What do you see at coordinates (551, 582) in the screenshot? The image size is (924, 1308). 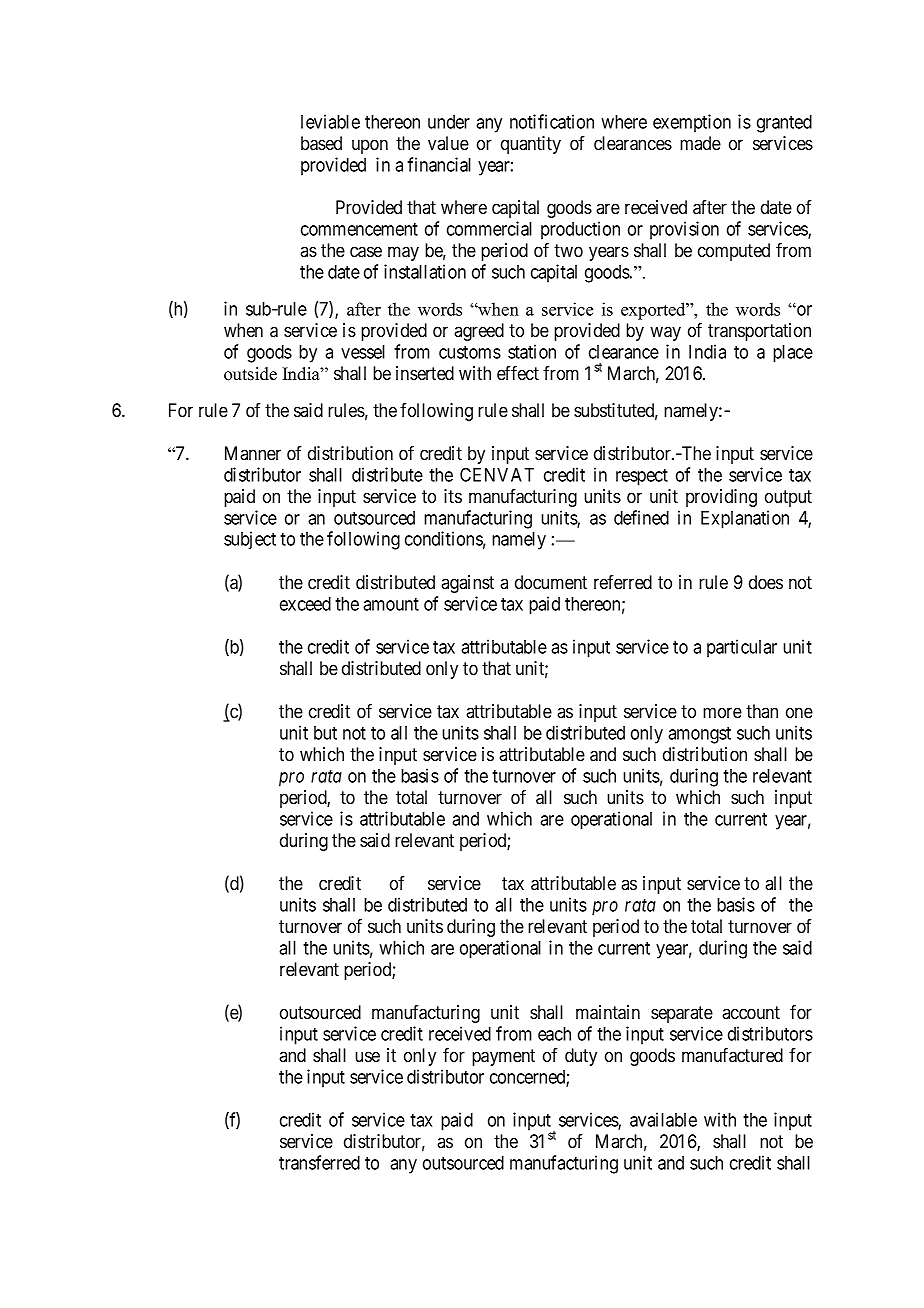 I see `document` at bounding box center [551, 582].
